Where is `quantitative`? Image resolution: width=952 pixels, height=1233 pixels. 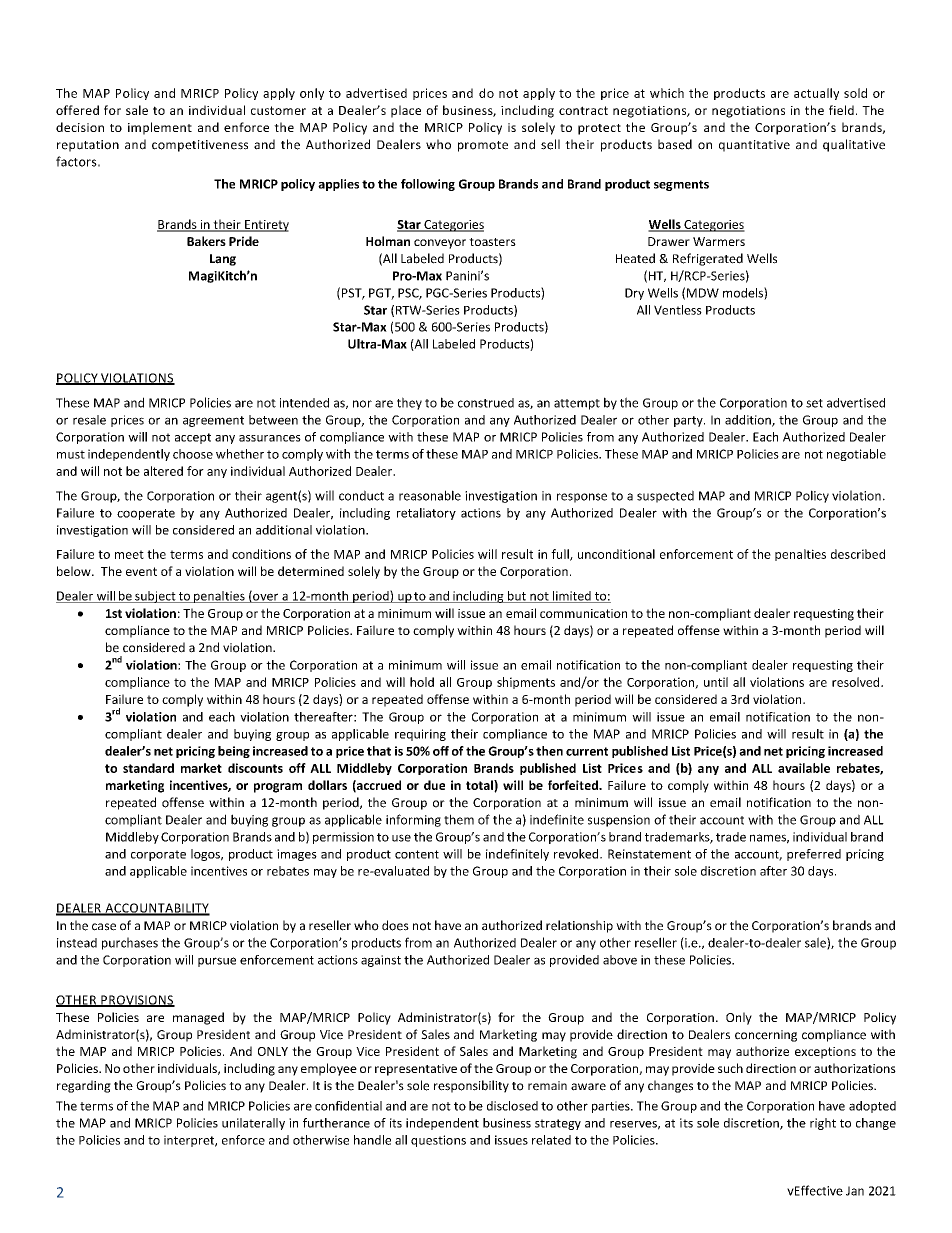
quantitative is located at coordinates (754, 146).
